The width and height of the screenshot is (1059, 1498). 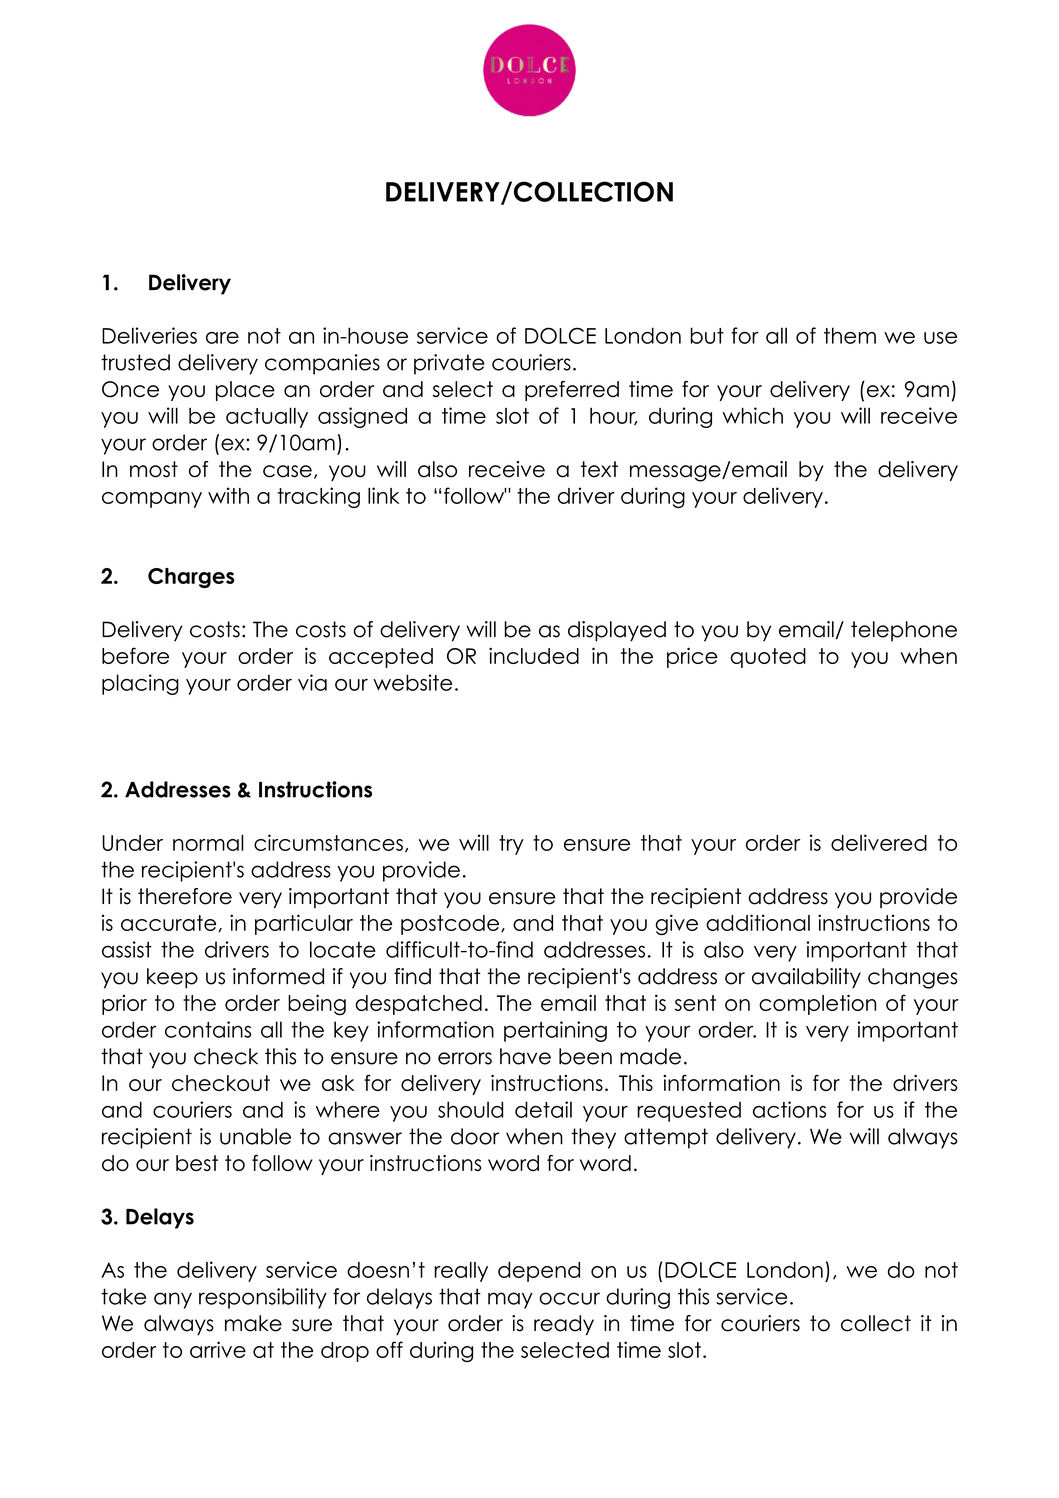 What do you see at coordinates (768, 658) in the screenshot?
I see `quoted` at bounding box center [768, 658].
